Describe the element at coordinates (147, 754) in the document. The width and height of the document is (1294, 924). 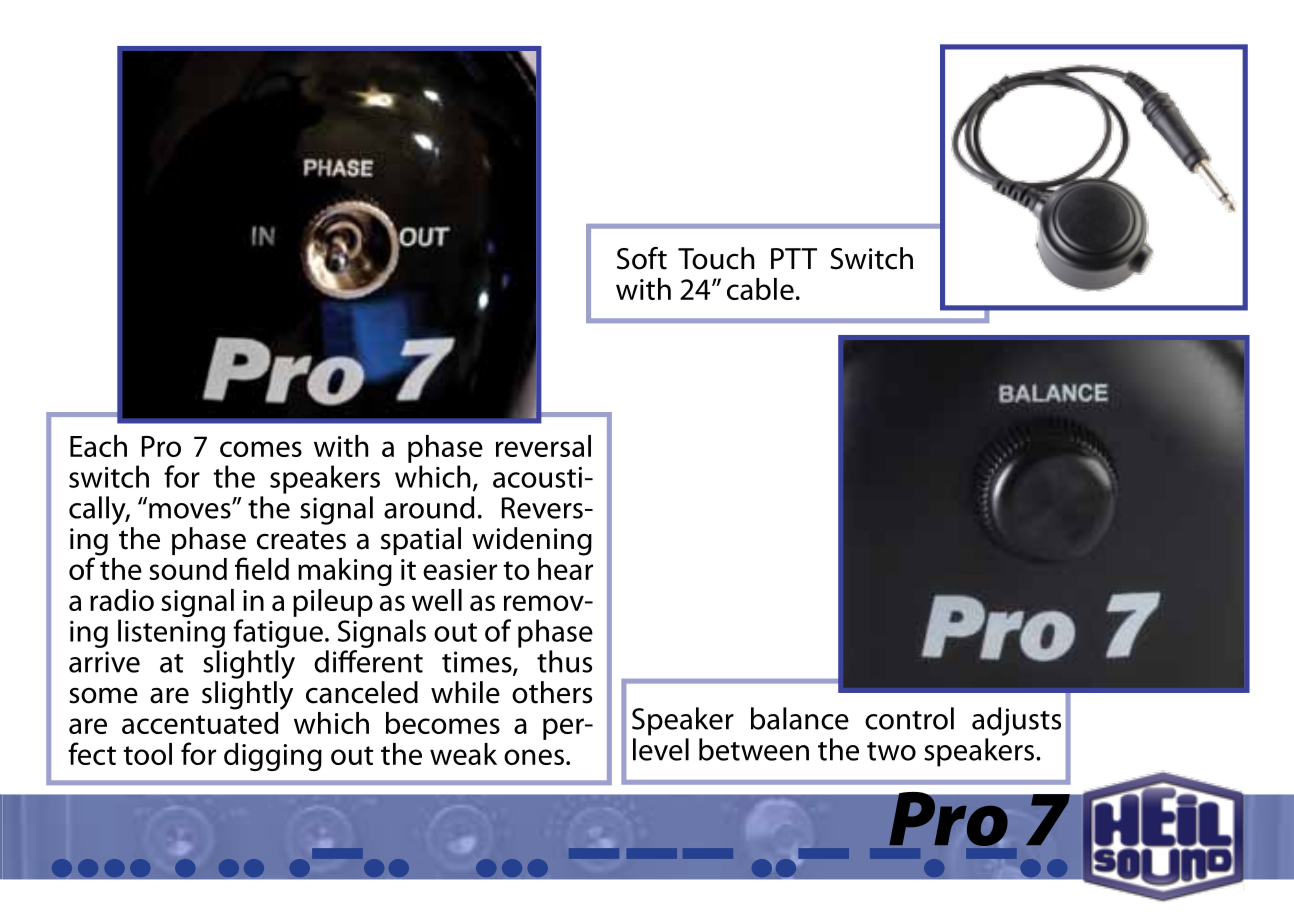
I see `tool` at that location.
